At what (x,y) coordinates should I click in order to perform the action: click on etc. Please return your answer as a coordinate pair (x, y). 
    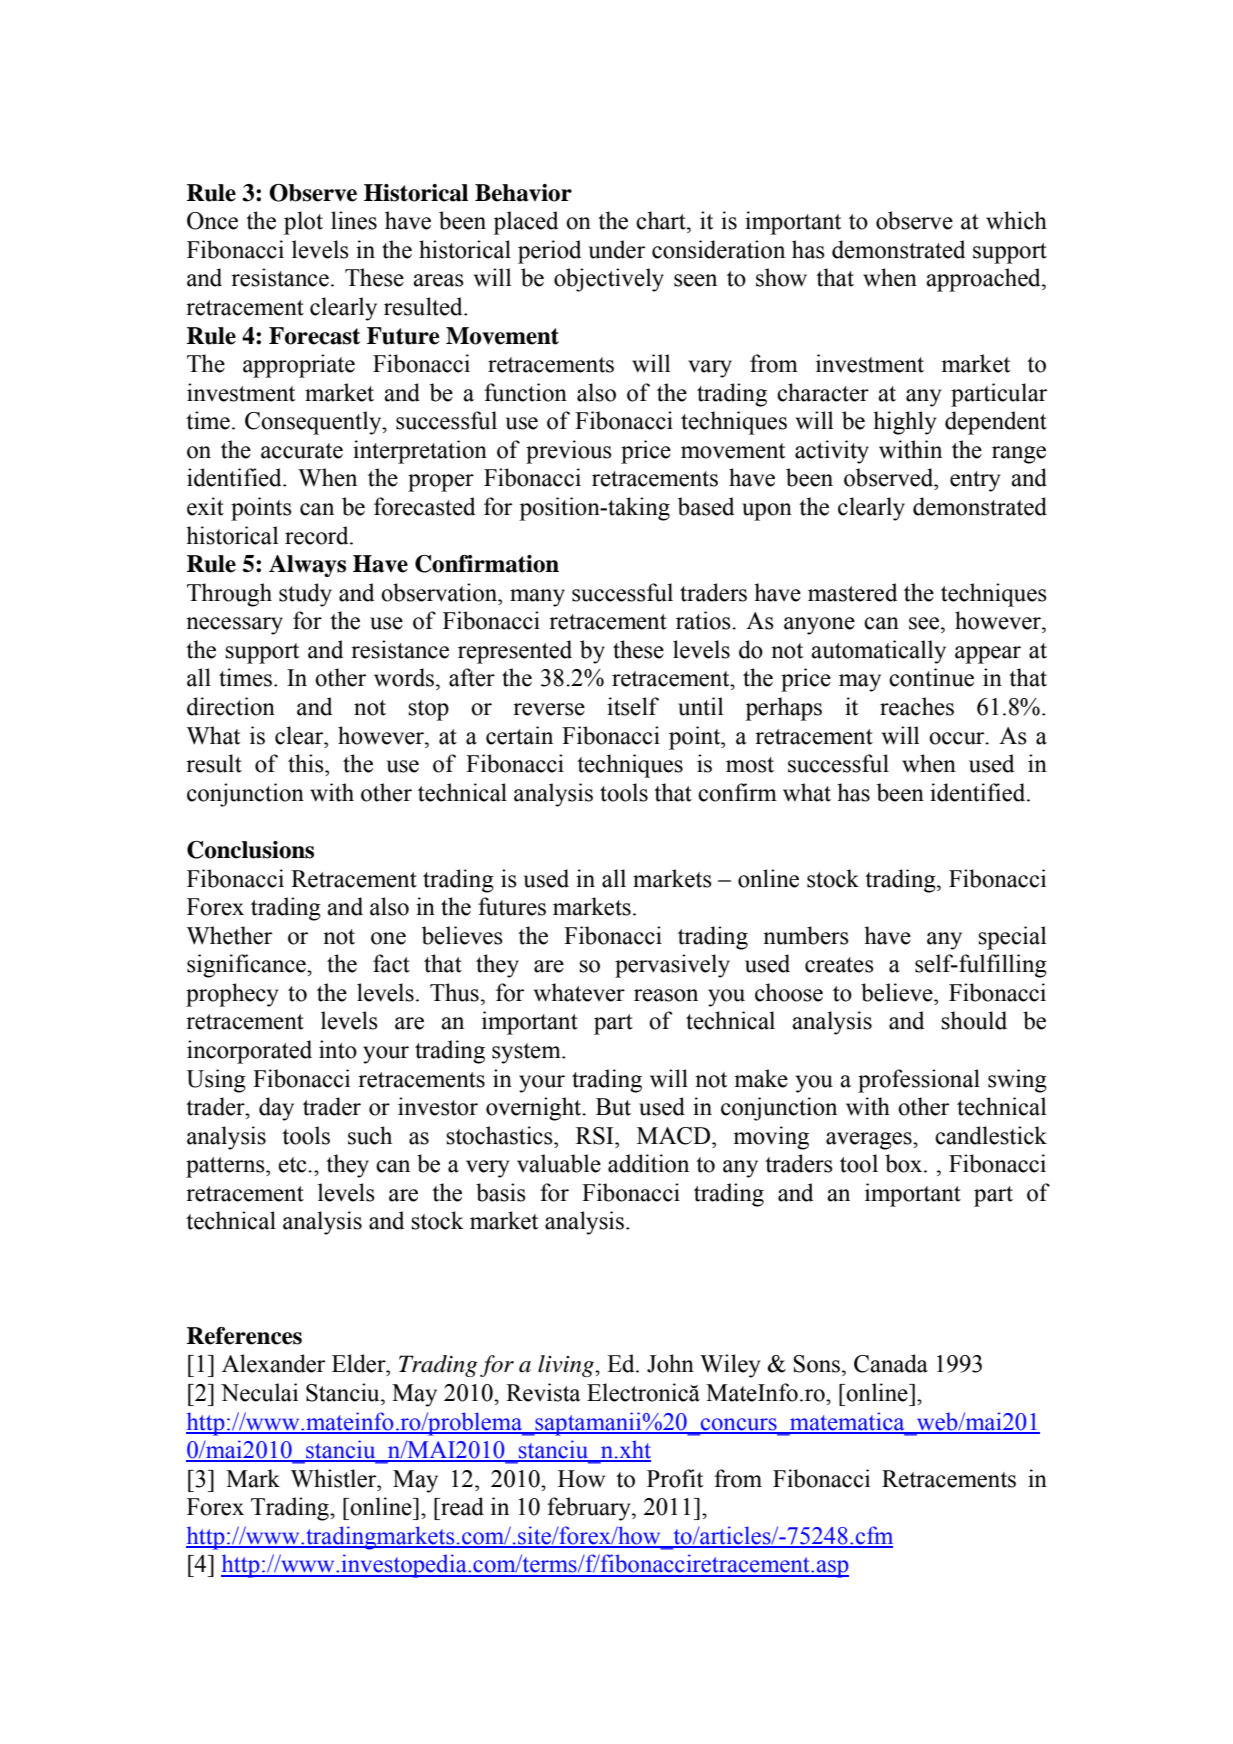
    Looking at the image, I should click on (293, 1165).
